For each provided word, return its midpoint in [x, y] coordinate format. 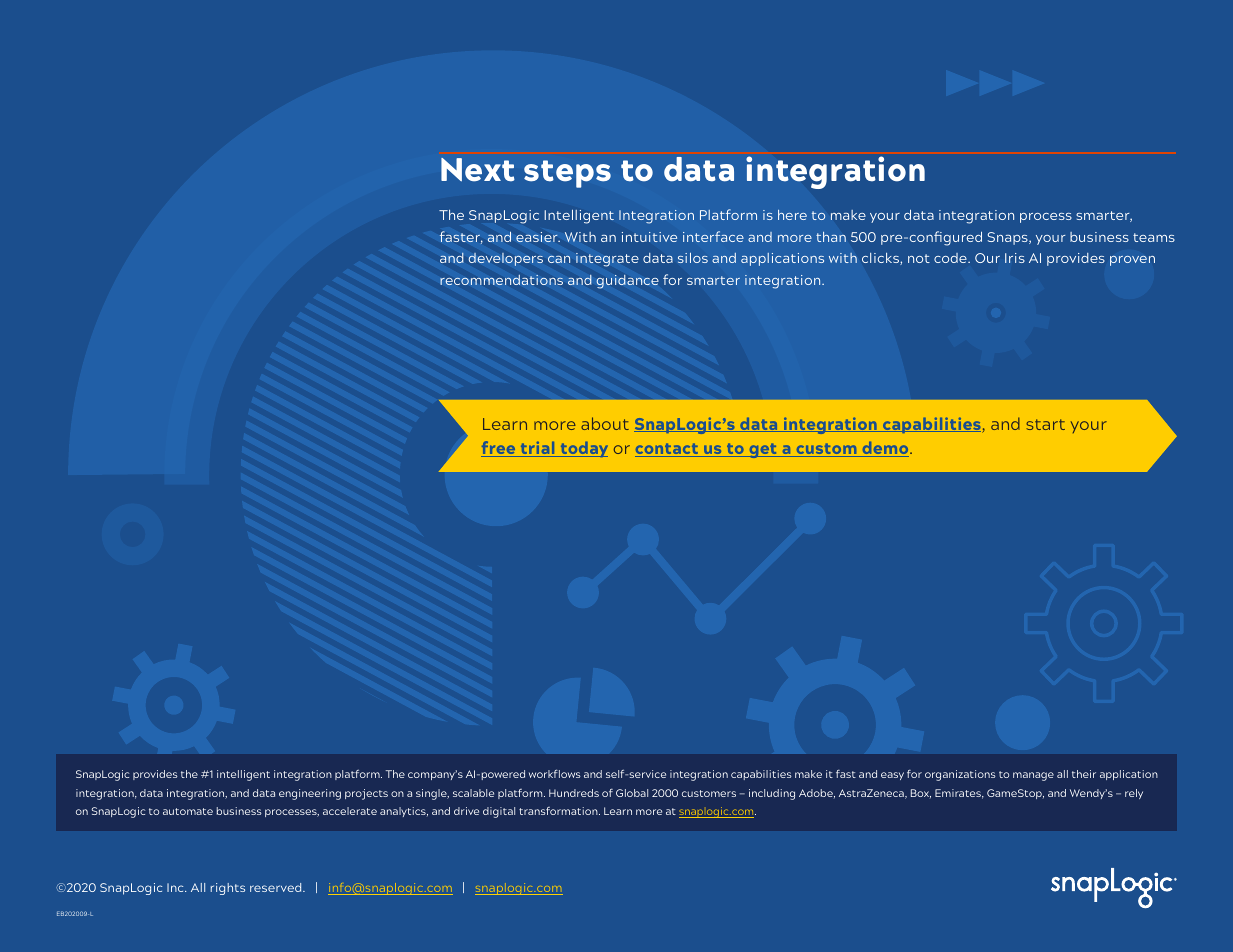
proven [1132, 261]
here [792, 215]
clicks [881, 259]
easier [538, 237]
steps [567, 174]
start [1045, 424]
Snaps [1009, 238]
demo [885, 449]
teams [1154, 237]
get [763, 450]
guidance [627, 282]
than [831, 237]
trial [537, 449]
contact [668, 450]
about [605, 423]
